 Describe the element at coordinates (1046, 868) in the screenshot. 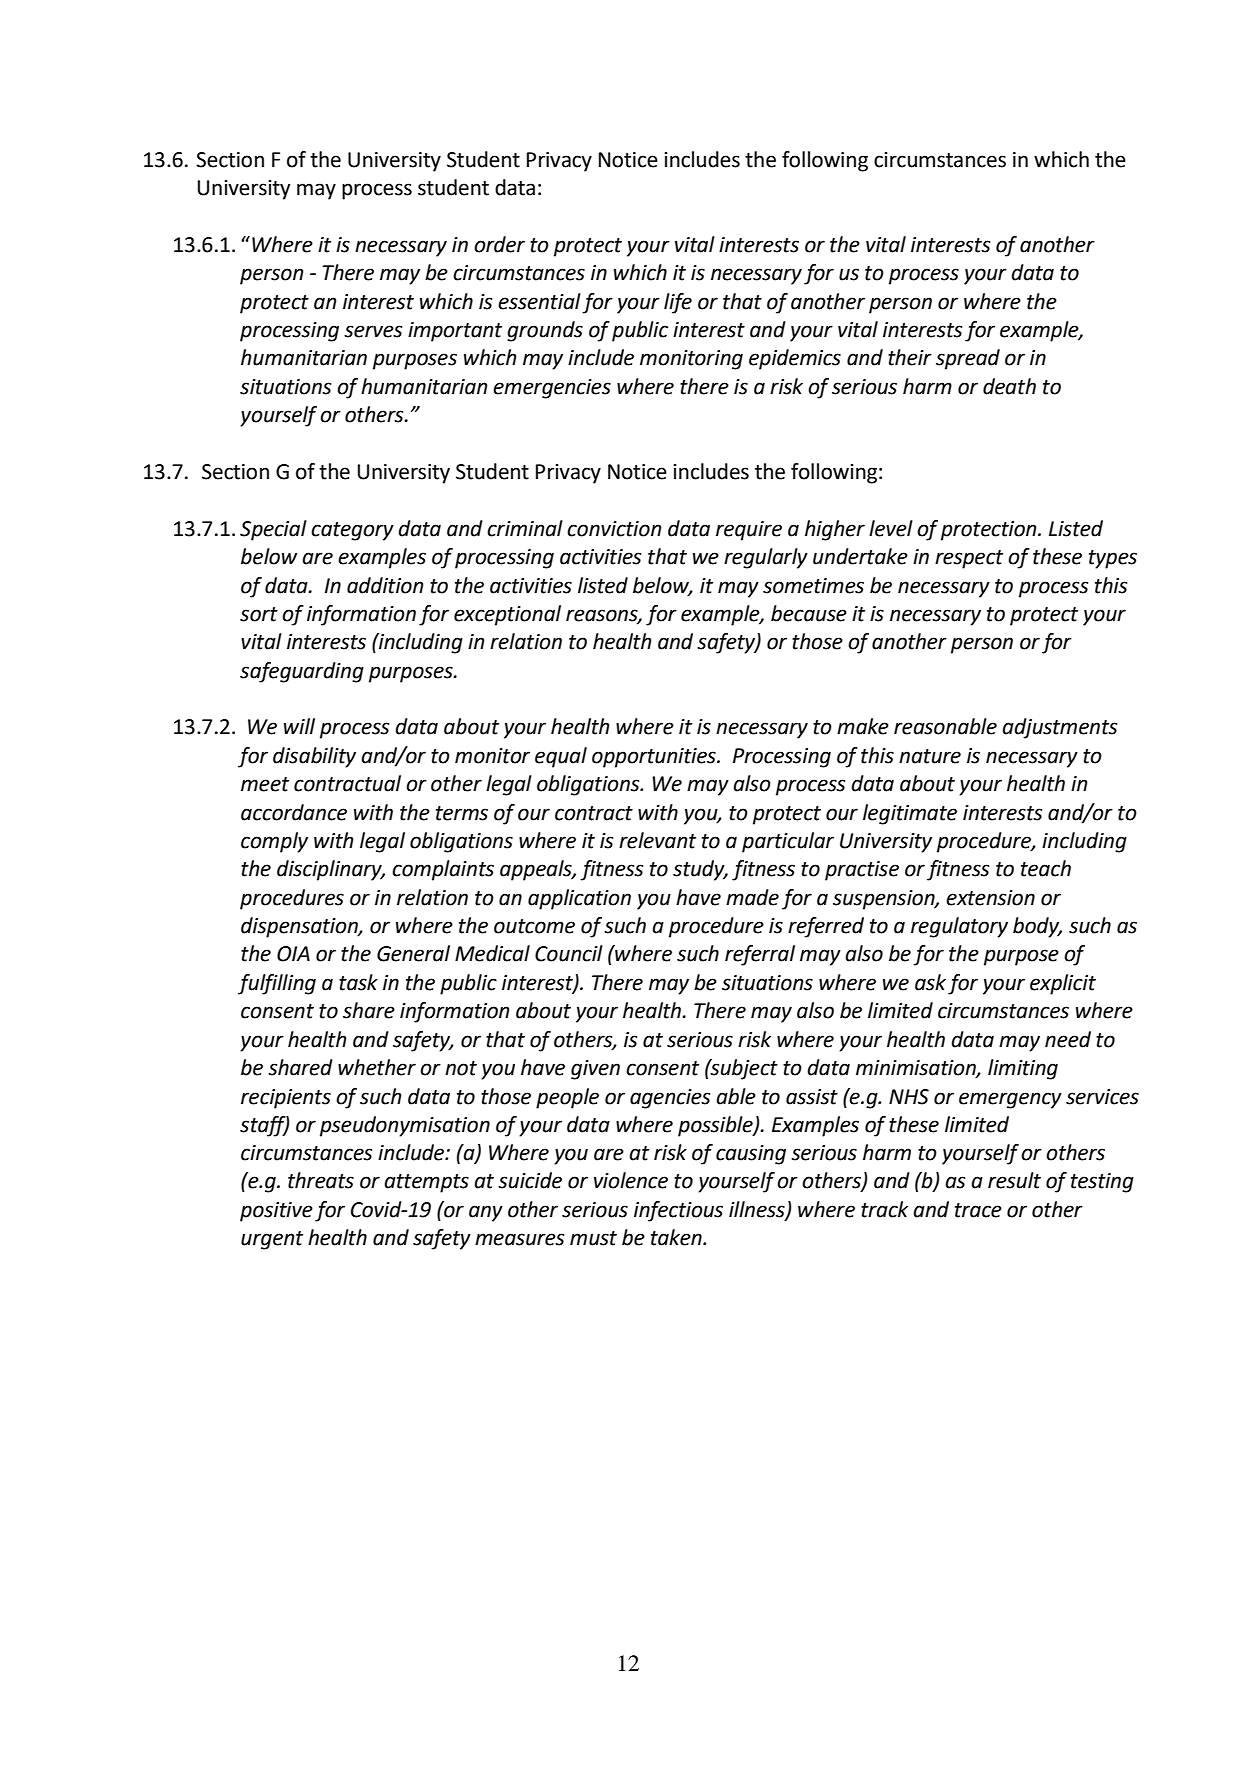

I see `teach` at that location.
